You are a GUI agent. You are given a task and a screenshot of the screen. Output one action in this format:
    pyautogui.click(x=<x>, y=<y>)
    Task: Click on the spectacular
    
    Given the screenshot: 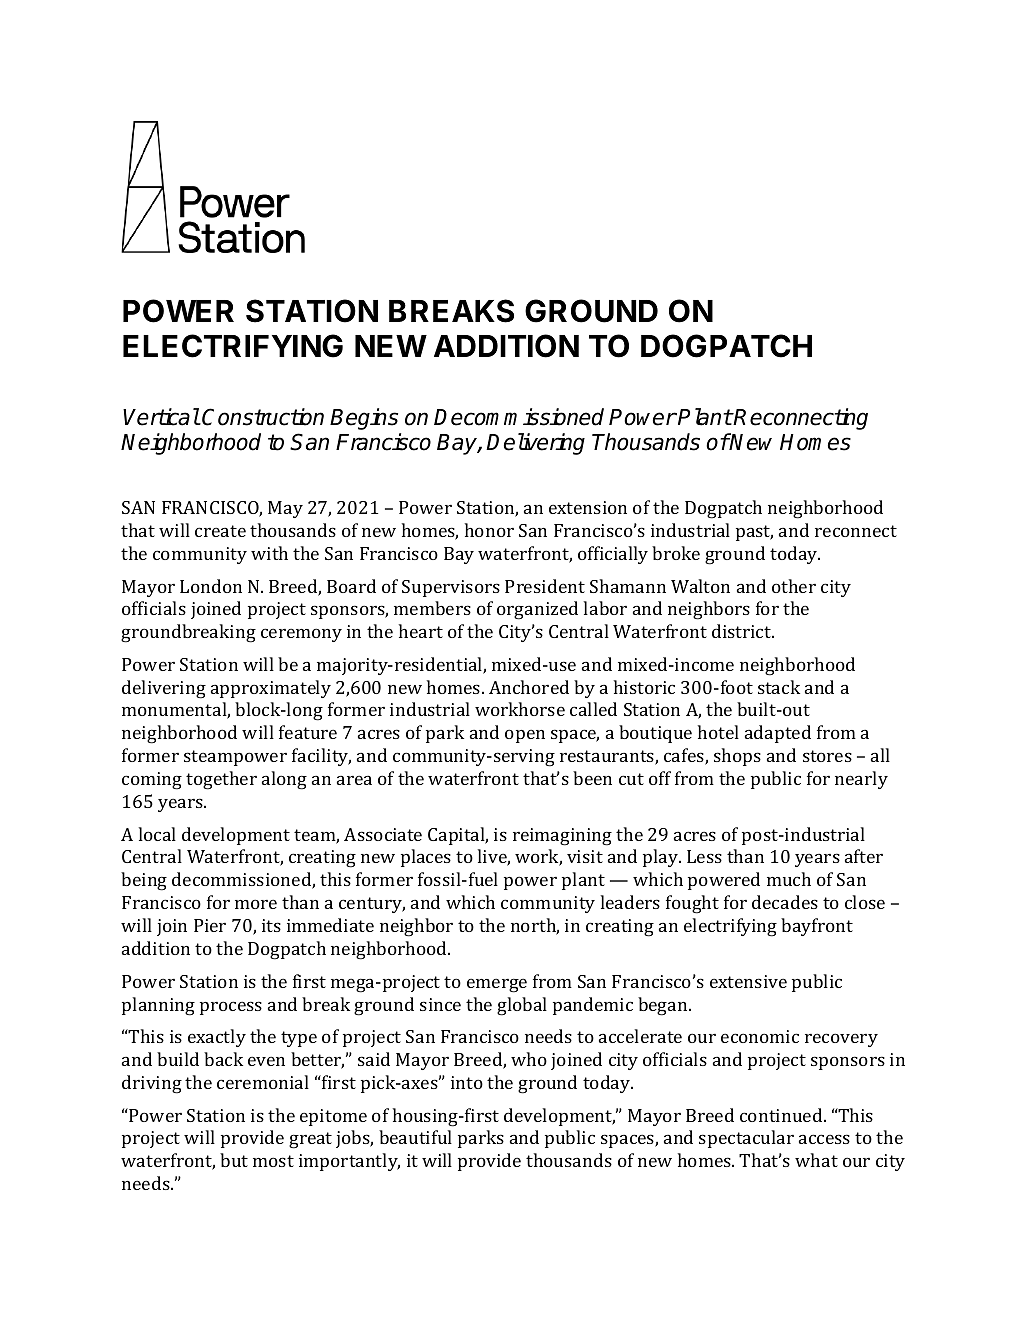 What is the action you would take?
    pyautogui.click(x=746, y=1139)
